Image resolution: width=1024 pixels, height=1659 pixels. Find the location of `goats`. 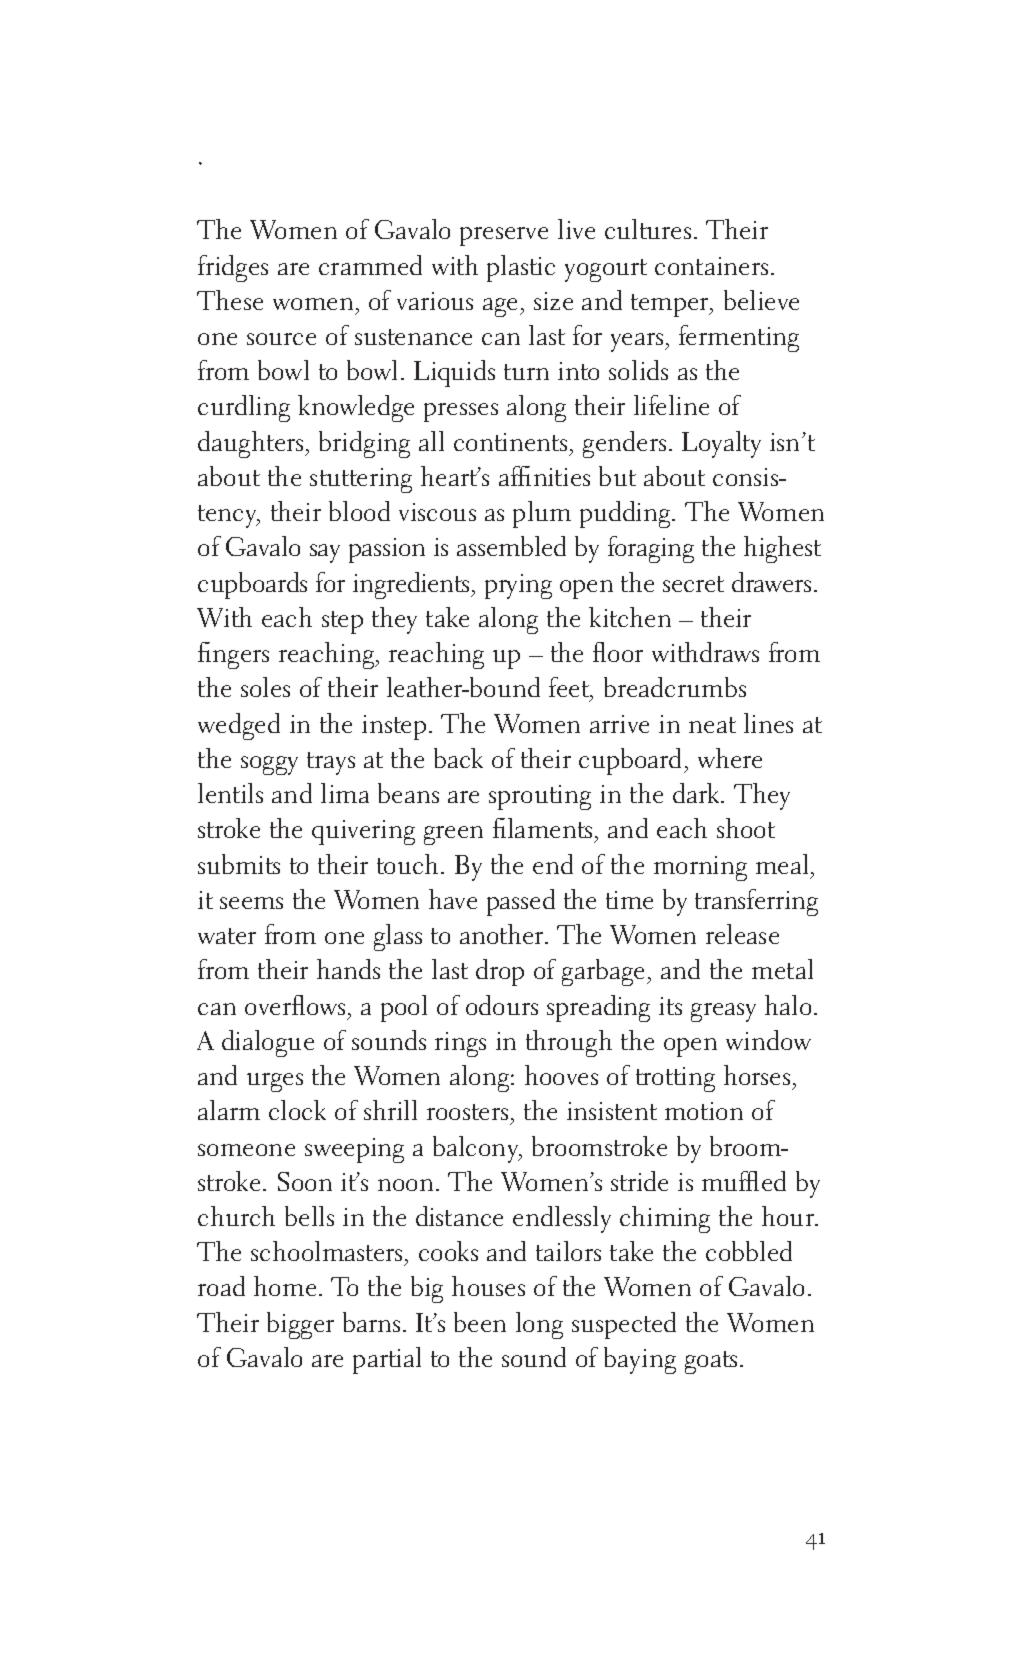

goats is located at coordinates (711, 1362).
